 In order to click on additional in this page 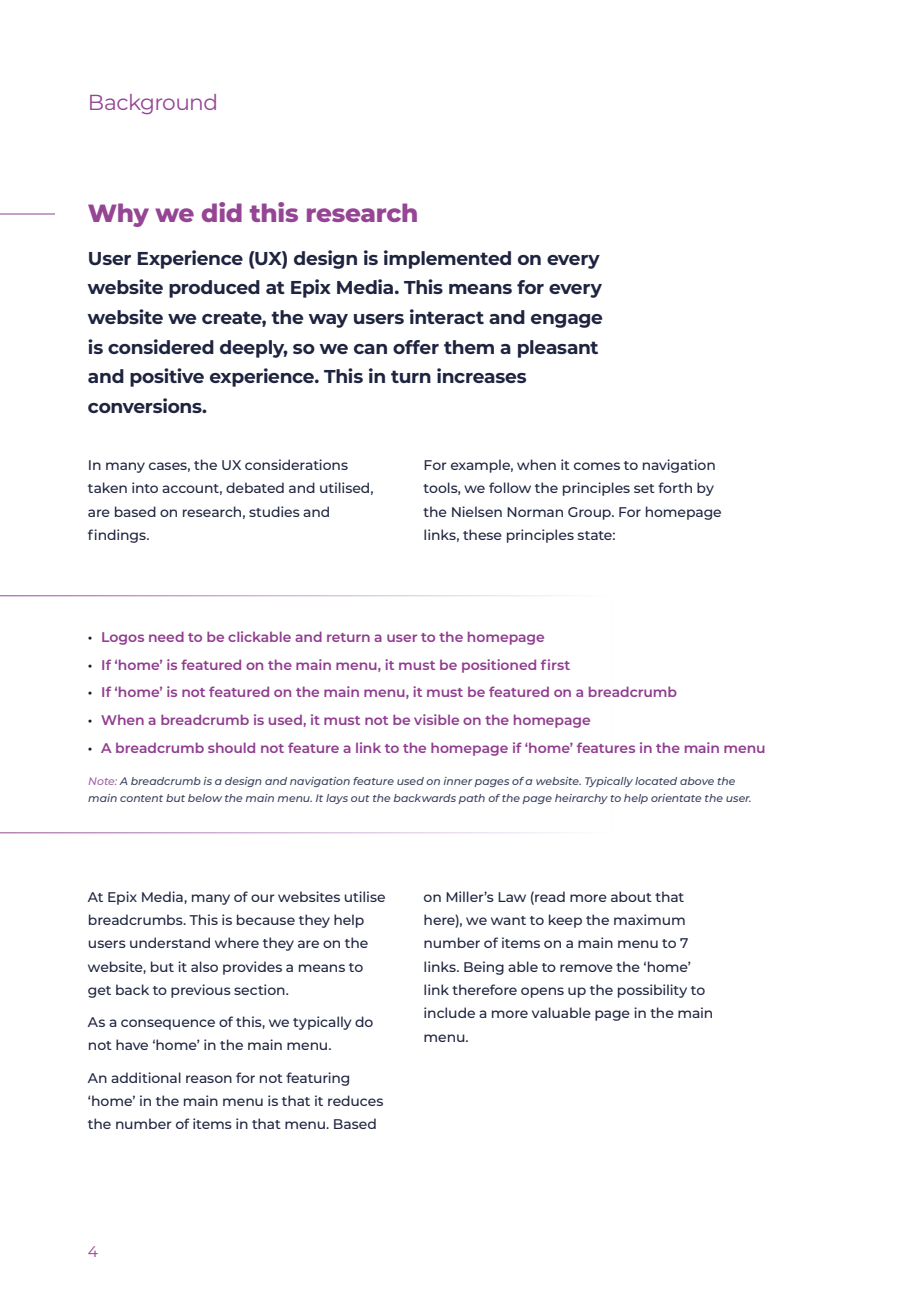, I will do `click(146, 1077)`.
